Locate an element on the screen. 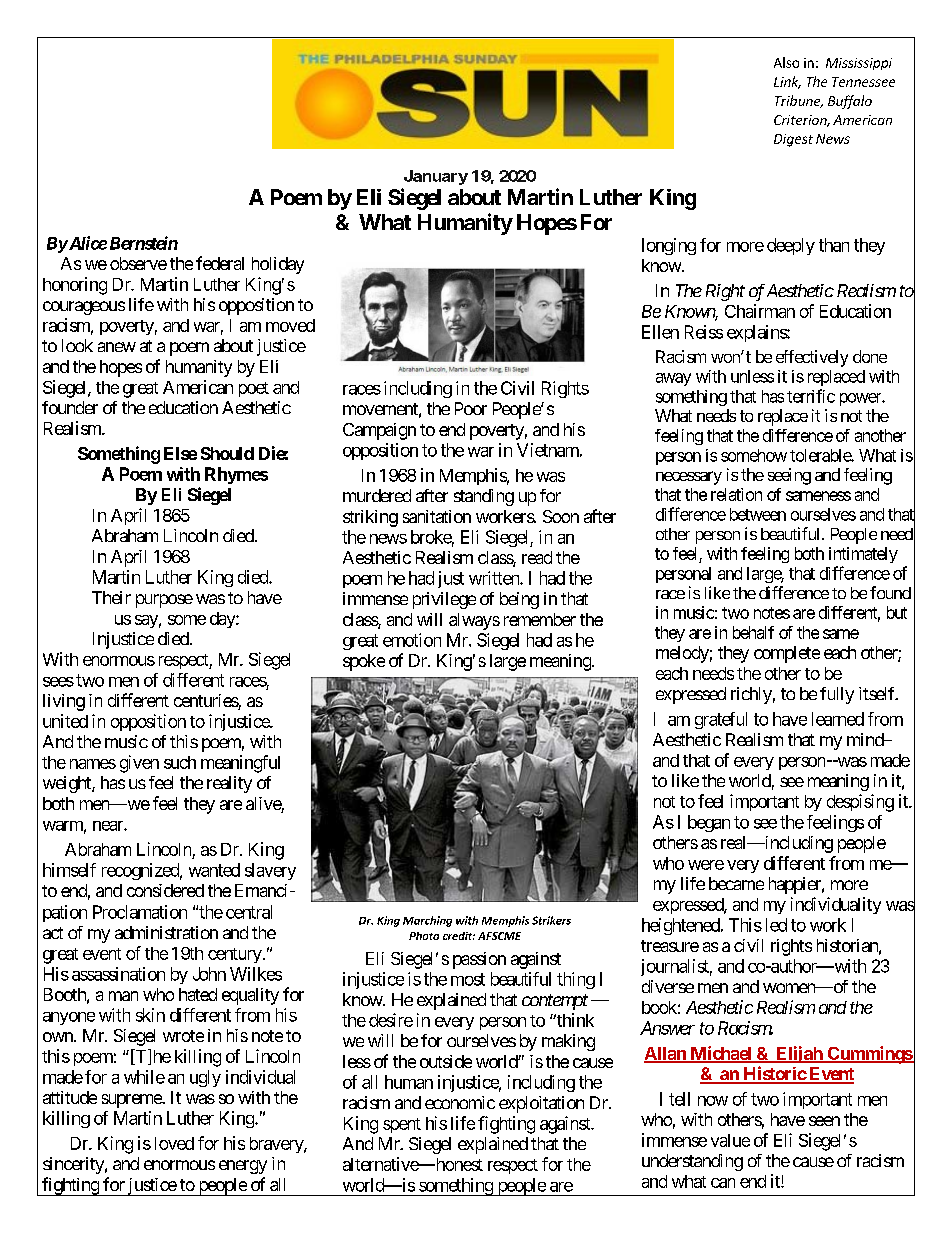 This screenshot has width=952, height=1233. behalf is located at coordinates (753, 632).
